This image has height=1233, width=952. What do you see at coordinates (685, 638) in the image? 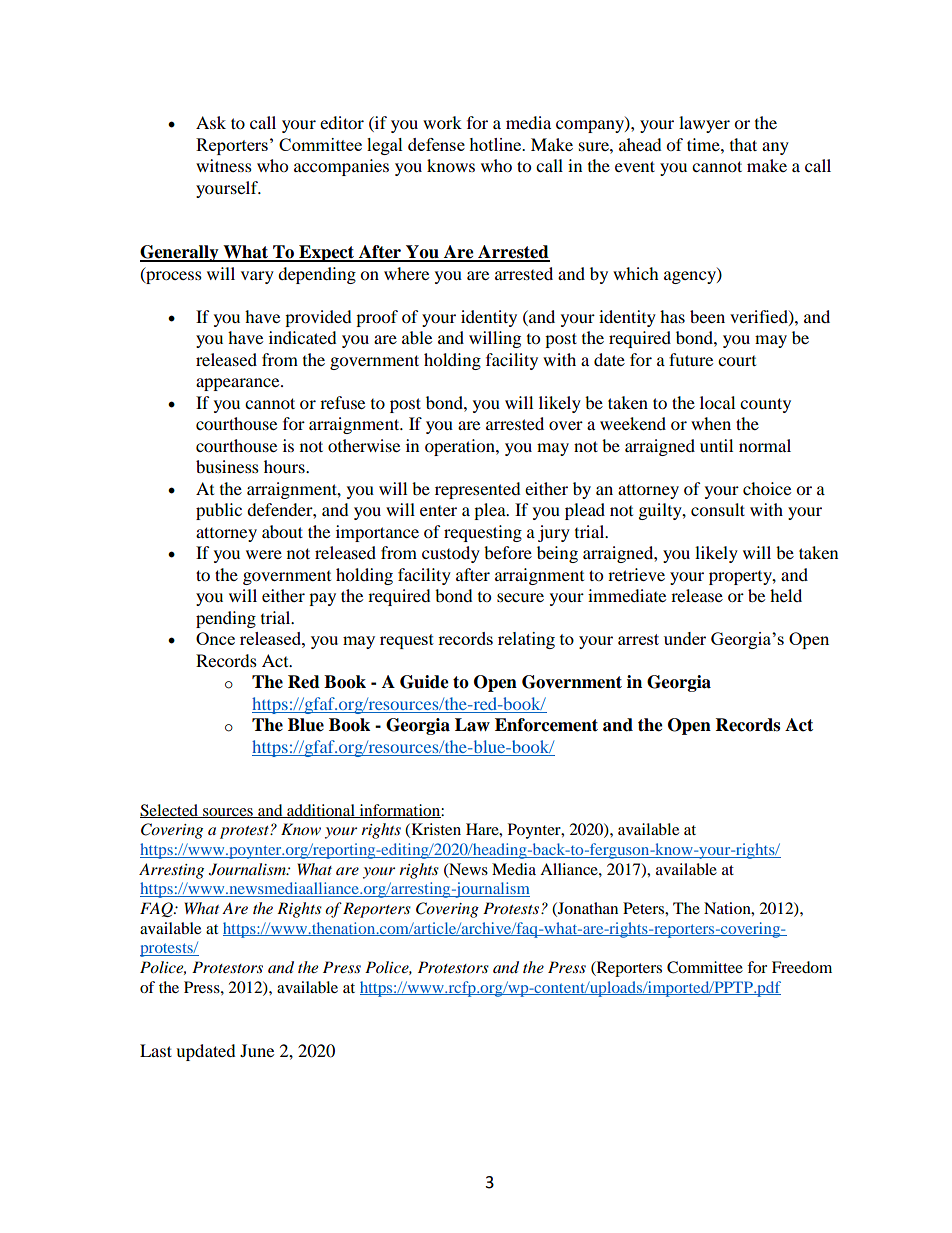
I see `under` at bounding box center [685, 638].
